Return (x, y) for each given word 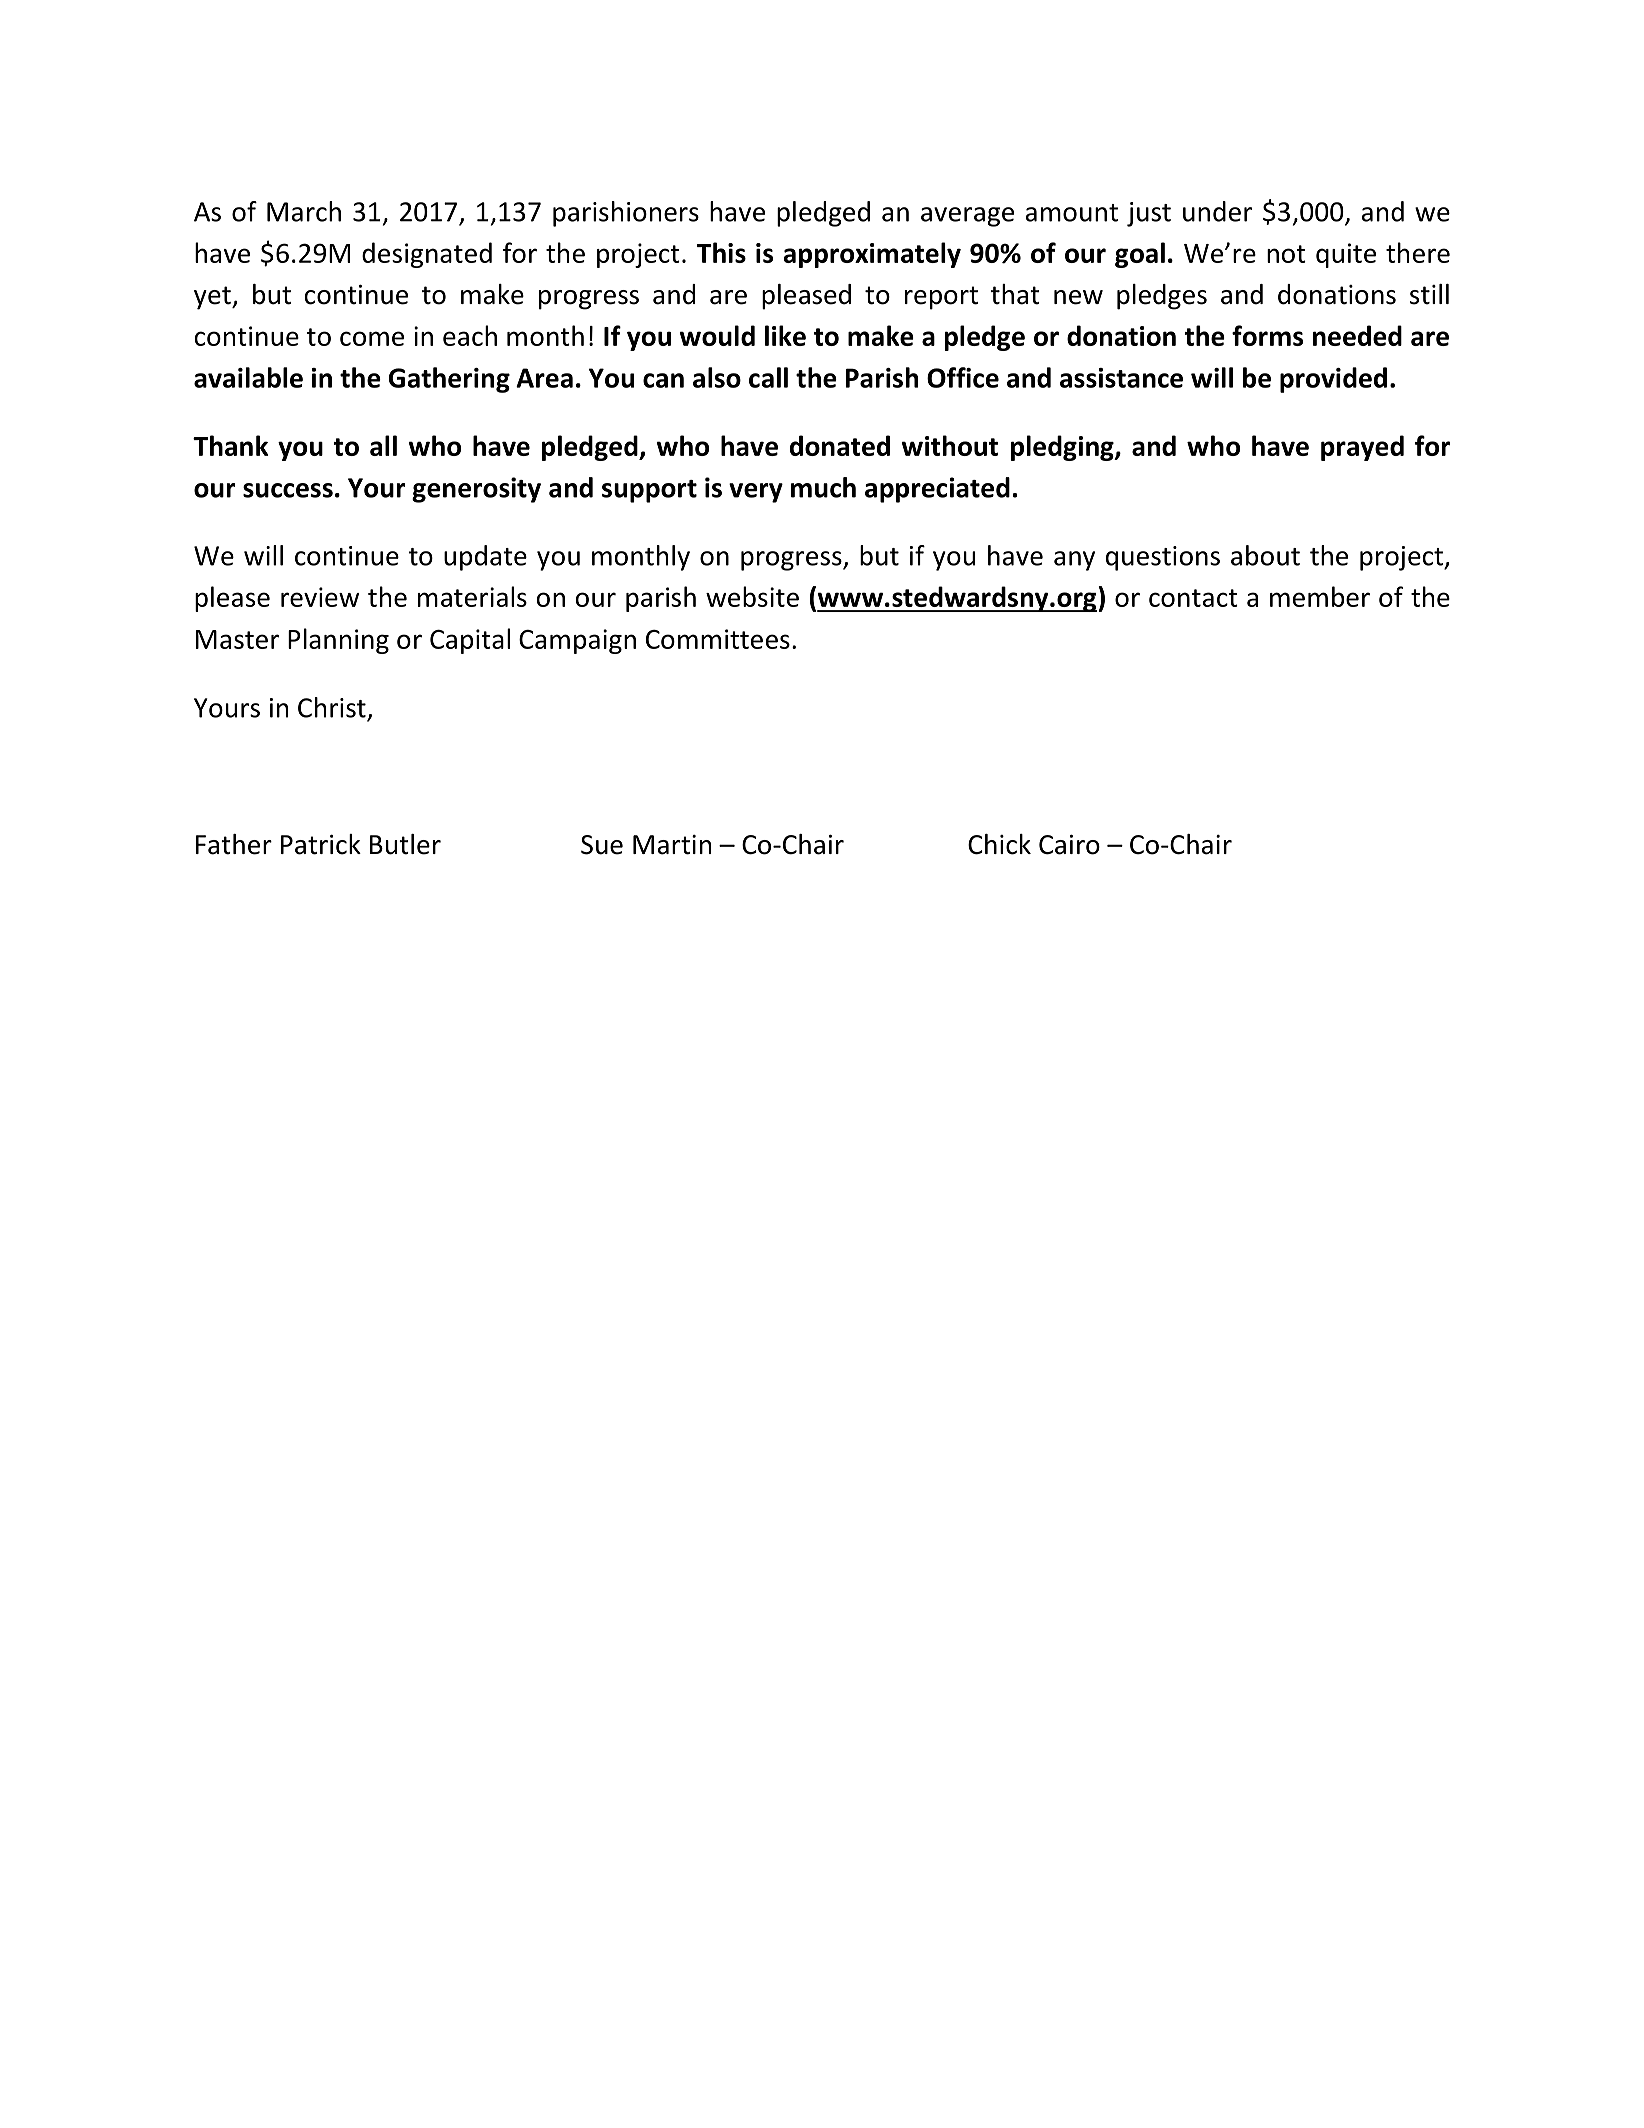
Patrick (321, 844)
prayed (1362, 448)
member (1320, 596)
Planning (338, 641)
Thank (230, 445)
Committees (718, 639)
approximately (872, 255)
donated (840, 445)
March (304, 211)
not (1286, 254)
